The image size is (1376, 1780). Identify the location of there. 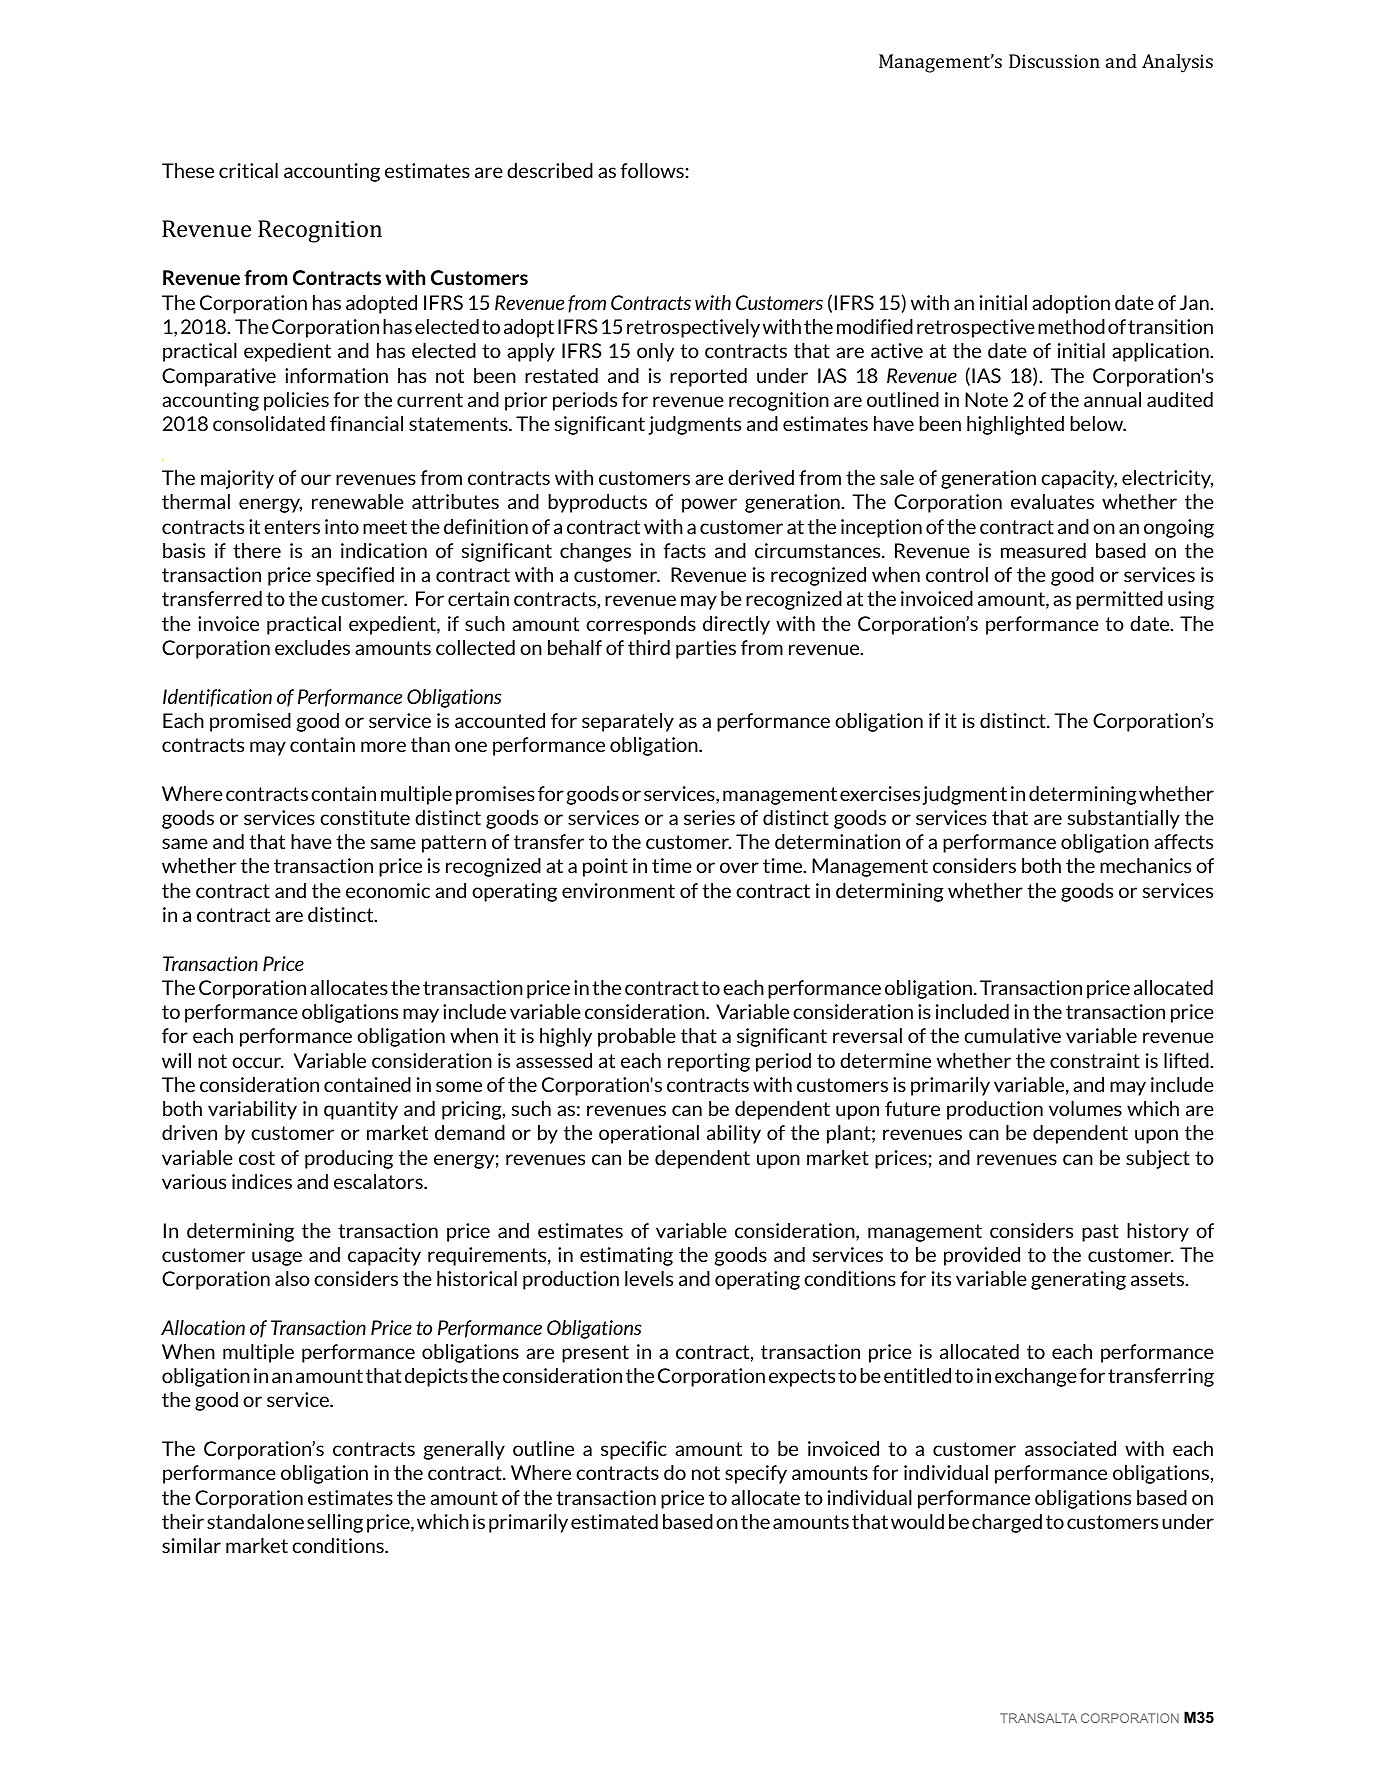
(257, 550).
